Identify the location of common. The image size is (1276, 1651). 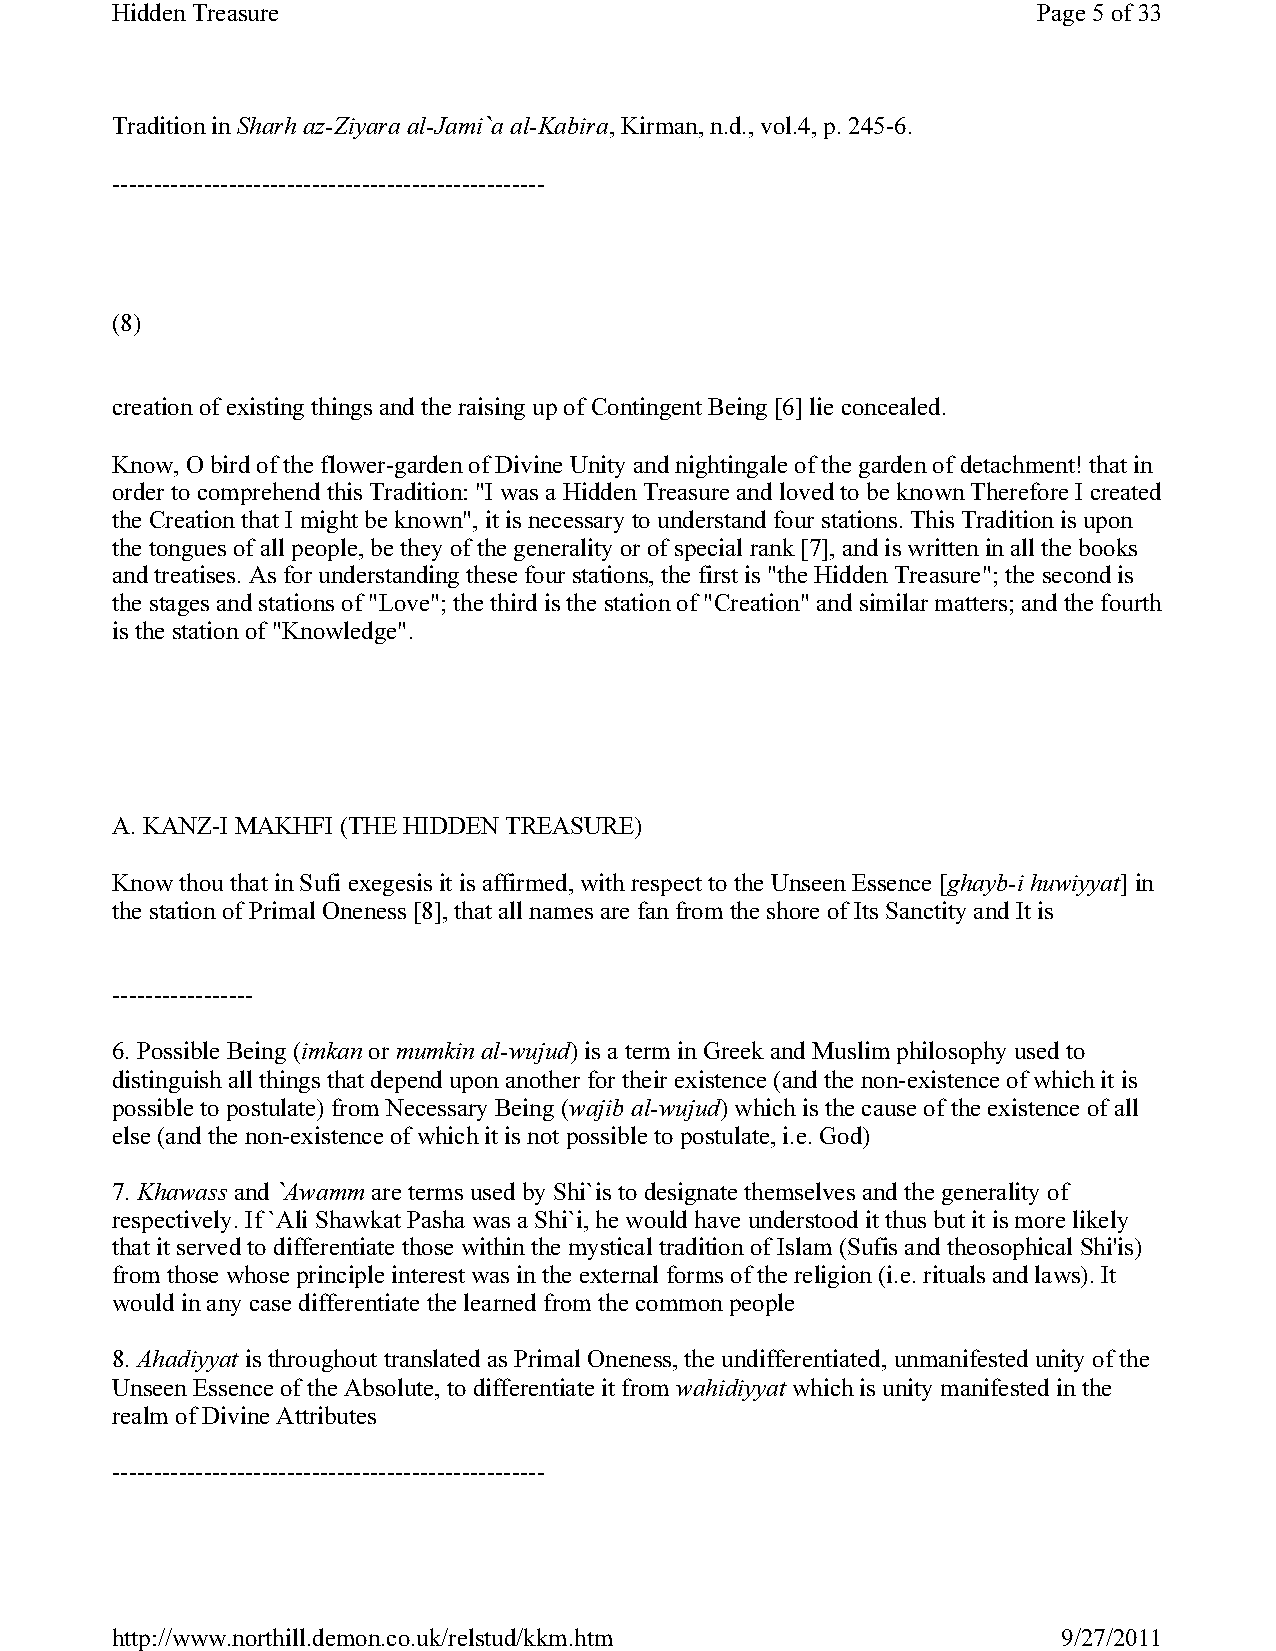
(679, 1305).
